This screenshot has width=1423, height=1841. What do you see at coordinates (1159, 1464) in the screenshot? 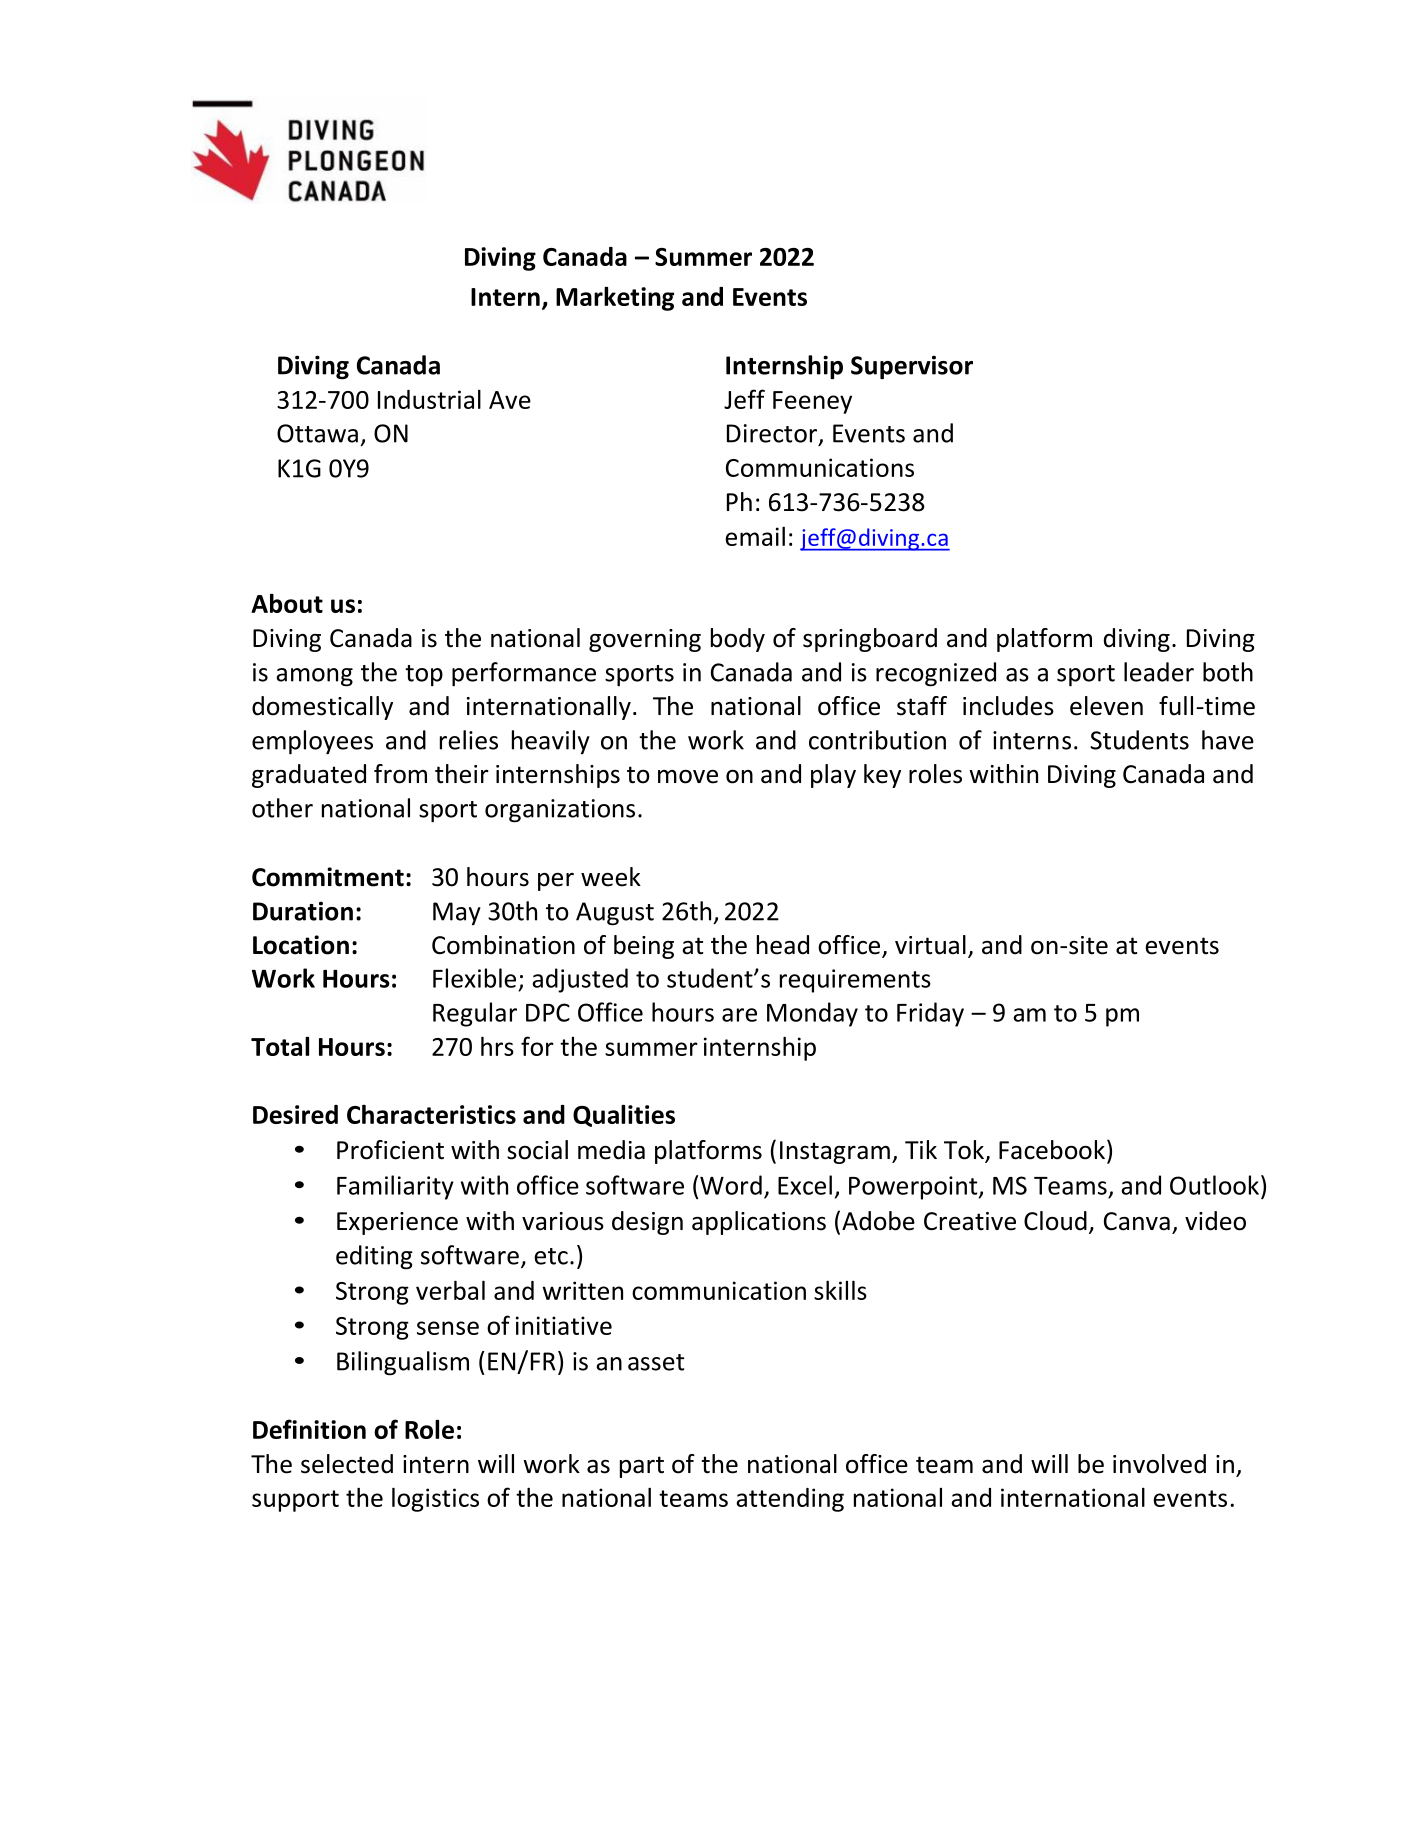
I see `involved` at bounding box center [1159, 1464].
